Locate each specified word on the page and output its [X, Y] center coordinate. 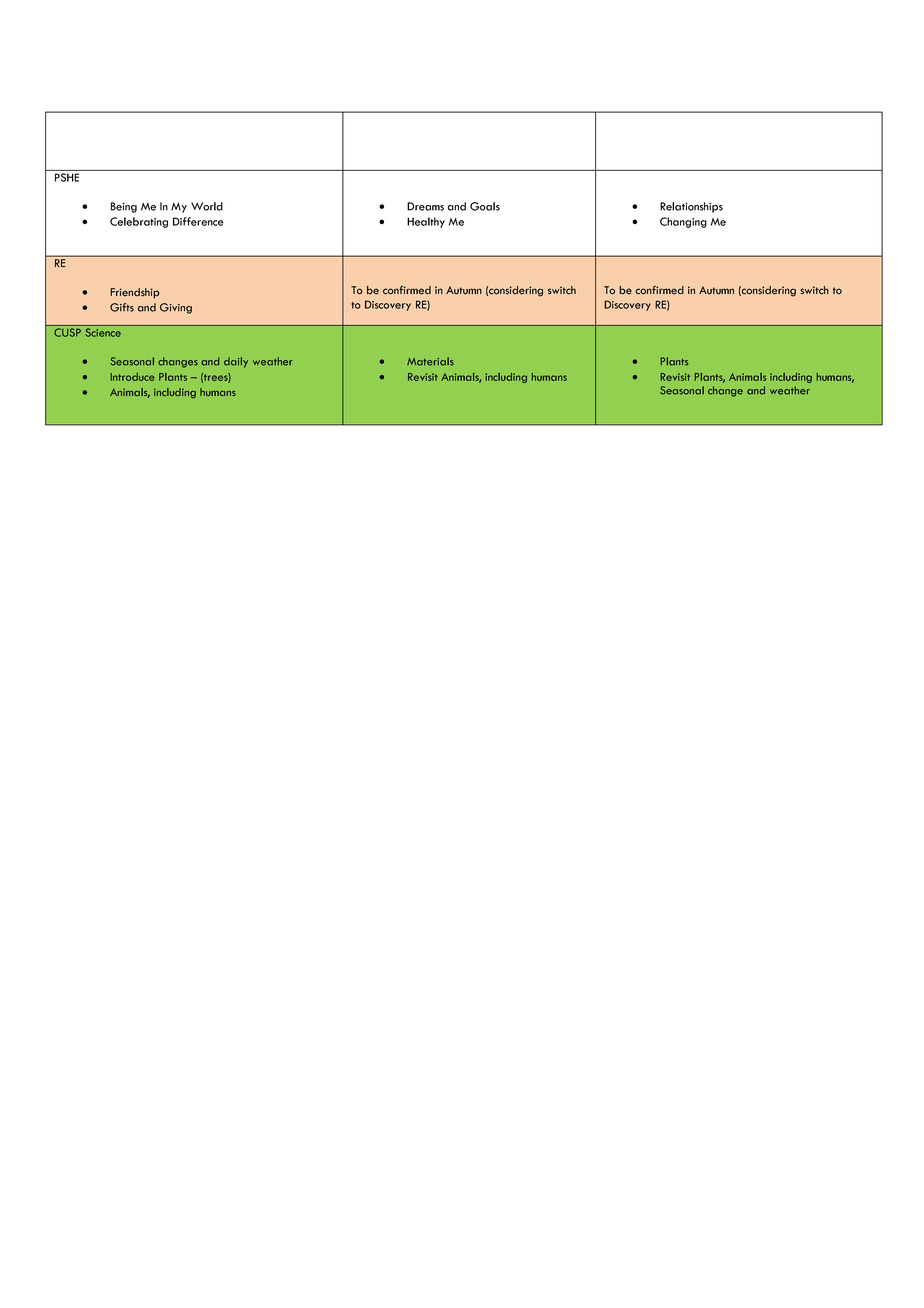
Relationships [691, 207]
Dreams [425, 206]
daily [236, 362]
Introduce [133, 377]
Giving [176, 308]
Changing [683, 222]
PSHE [67, 177]
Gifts [122, 307]
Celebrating [139, 222]
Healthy [426, 222]
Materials [430, 361]
